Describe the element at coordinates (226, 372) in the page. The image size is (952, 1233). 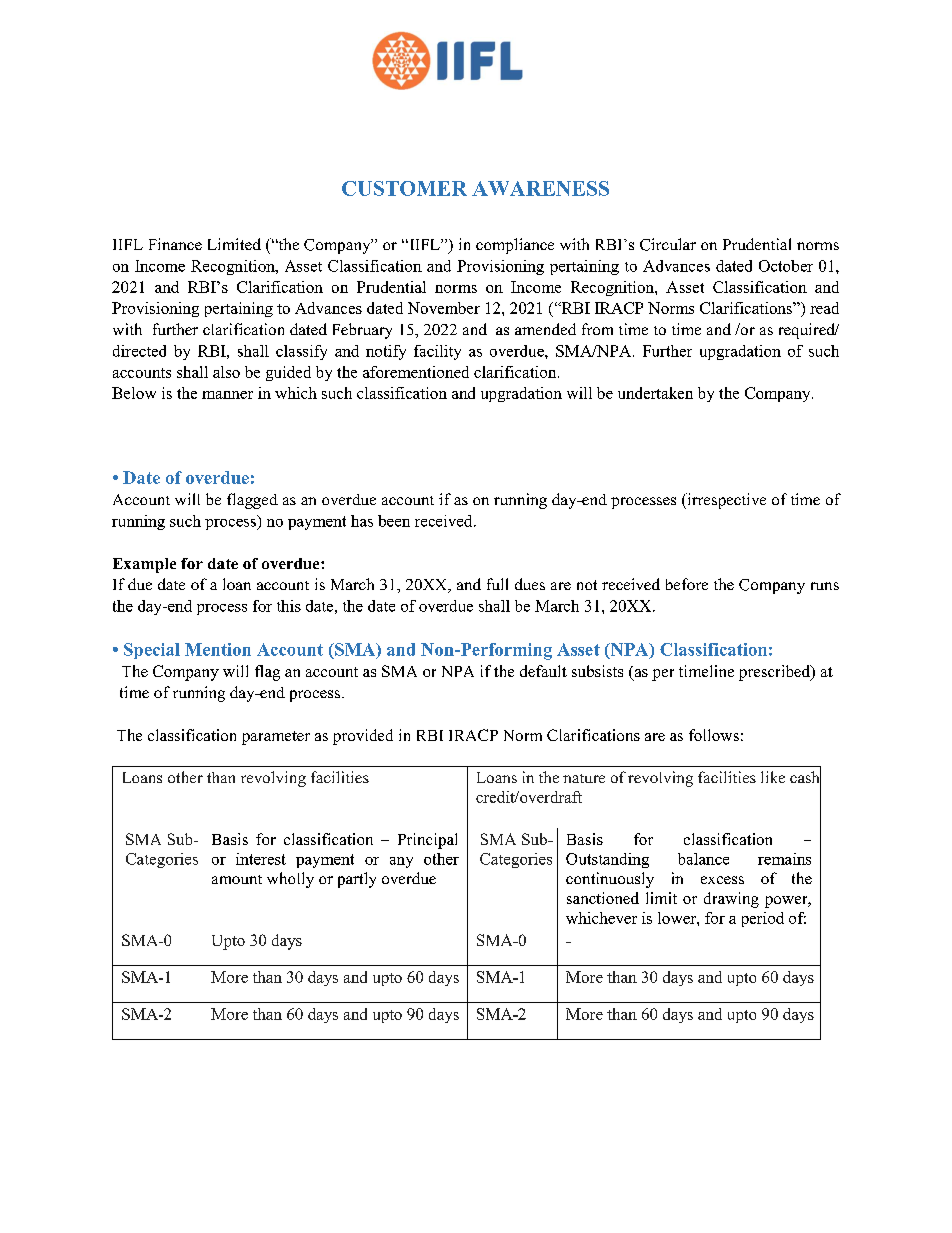
I see `also` at that location.
